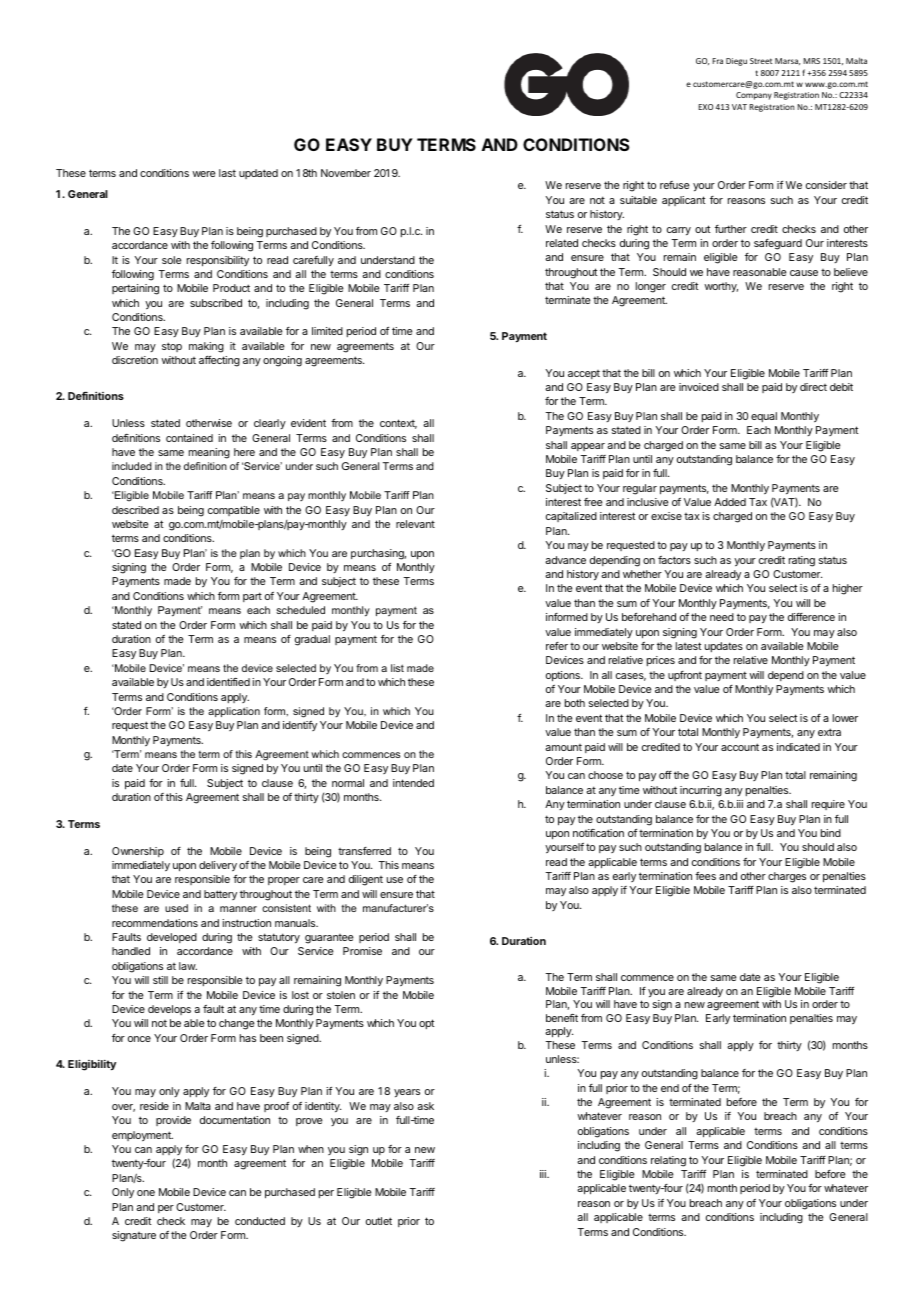 The height and width of the screenshot is (1308, 924). What do you see at coordinates (346, 173) in the screenshot?
I see `November` at bounding box center [346, 173].
